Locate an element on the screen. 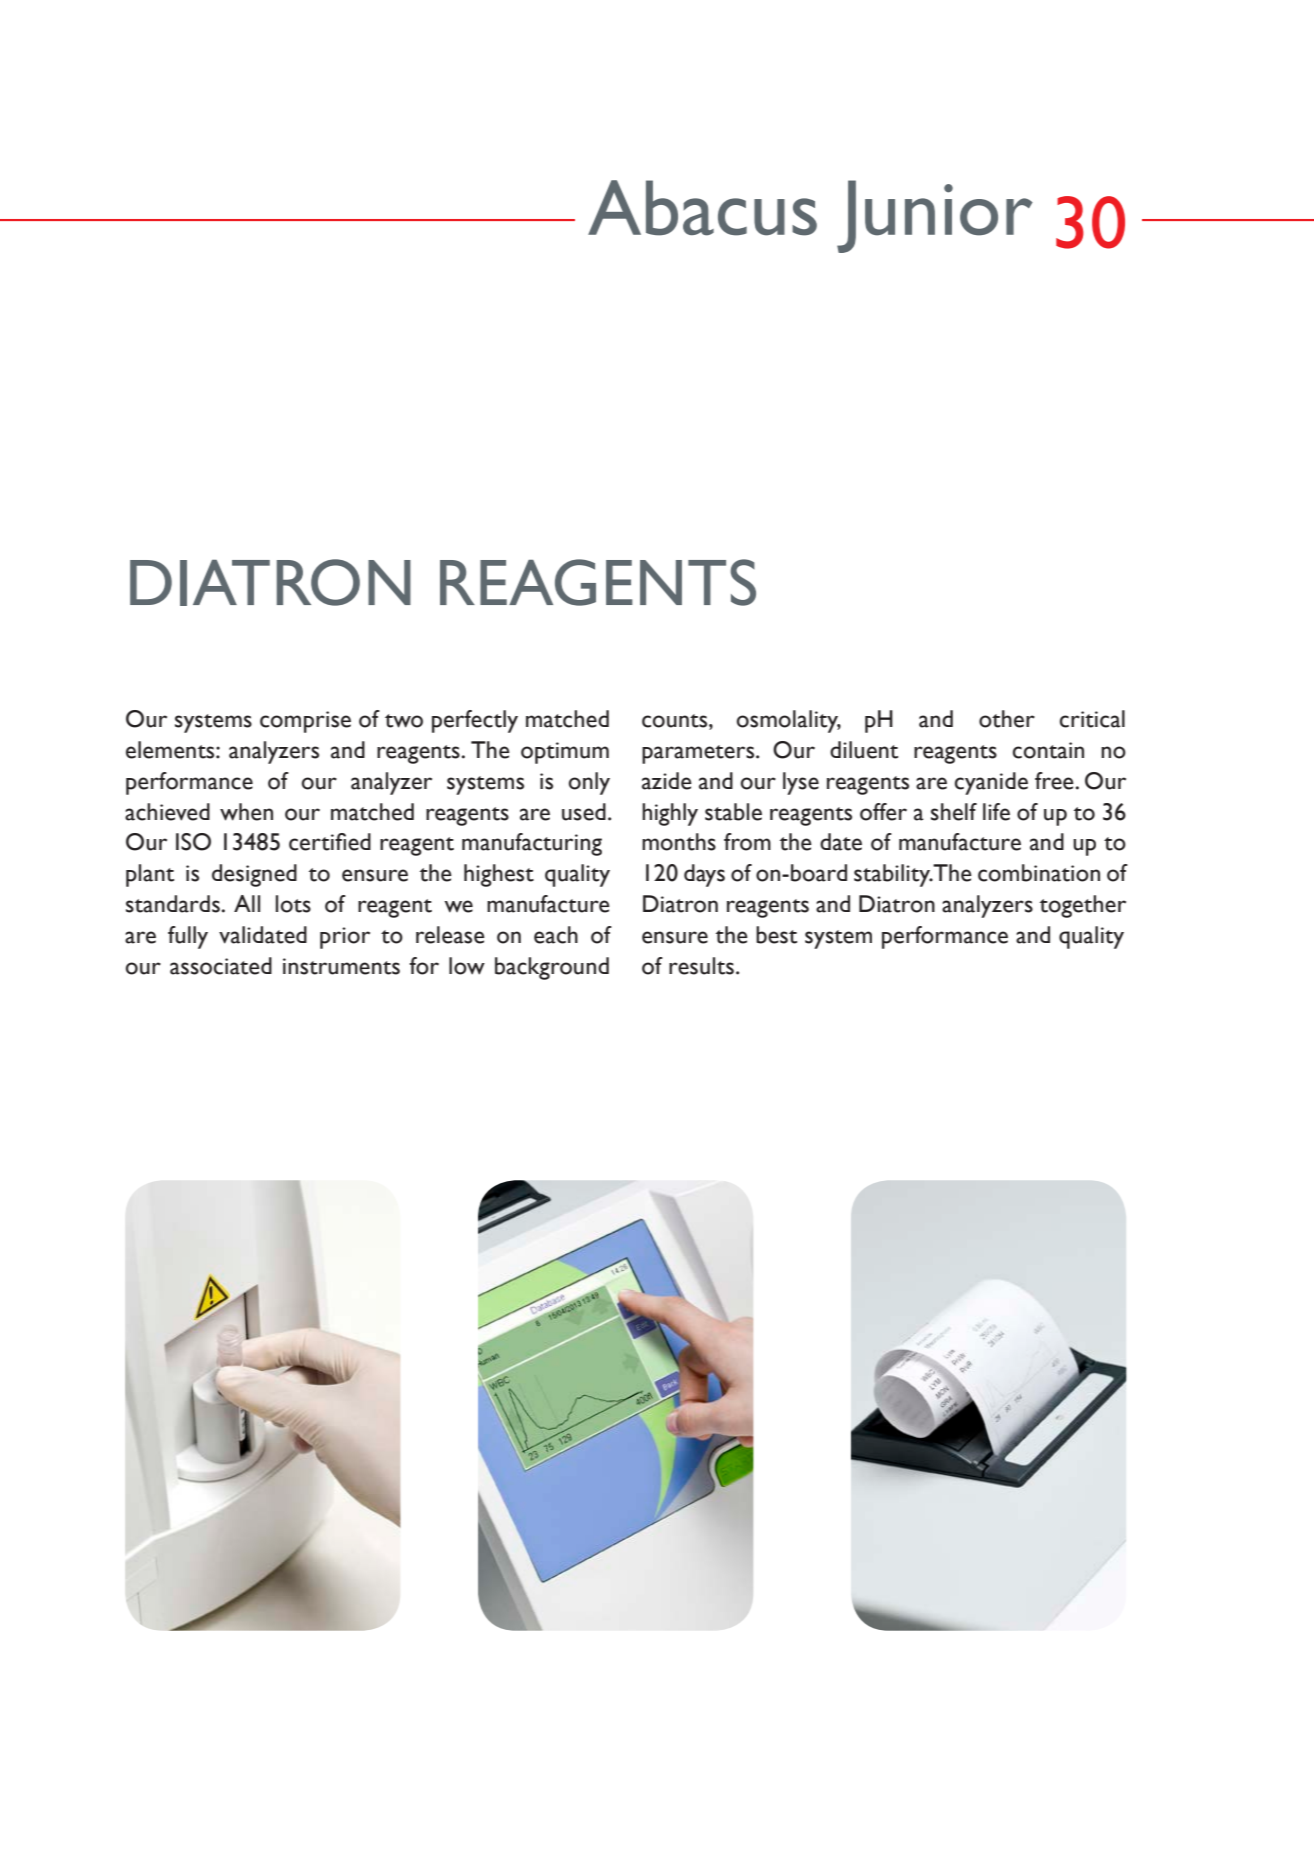 This screenshot has height=1858, width=1314. perfectly is located at coordinates (475, 721).
